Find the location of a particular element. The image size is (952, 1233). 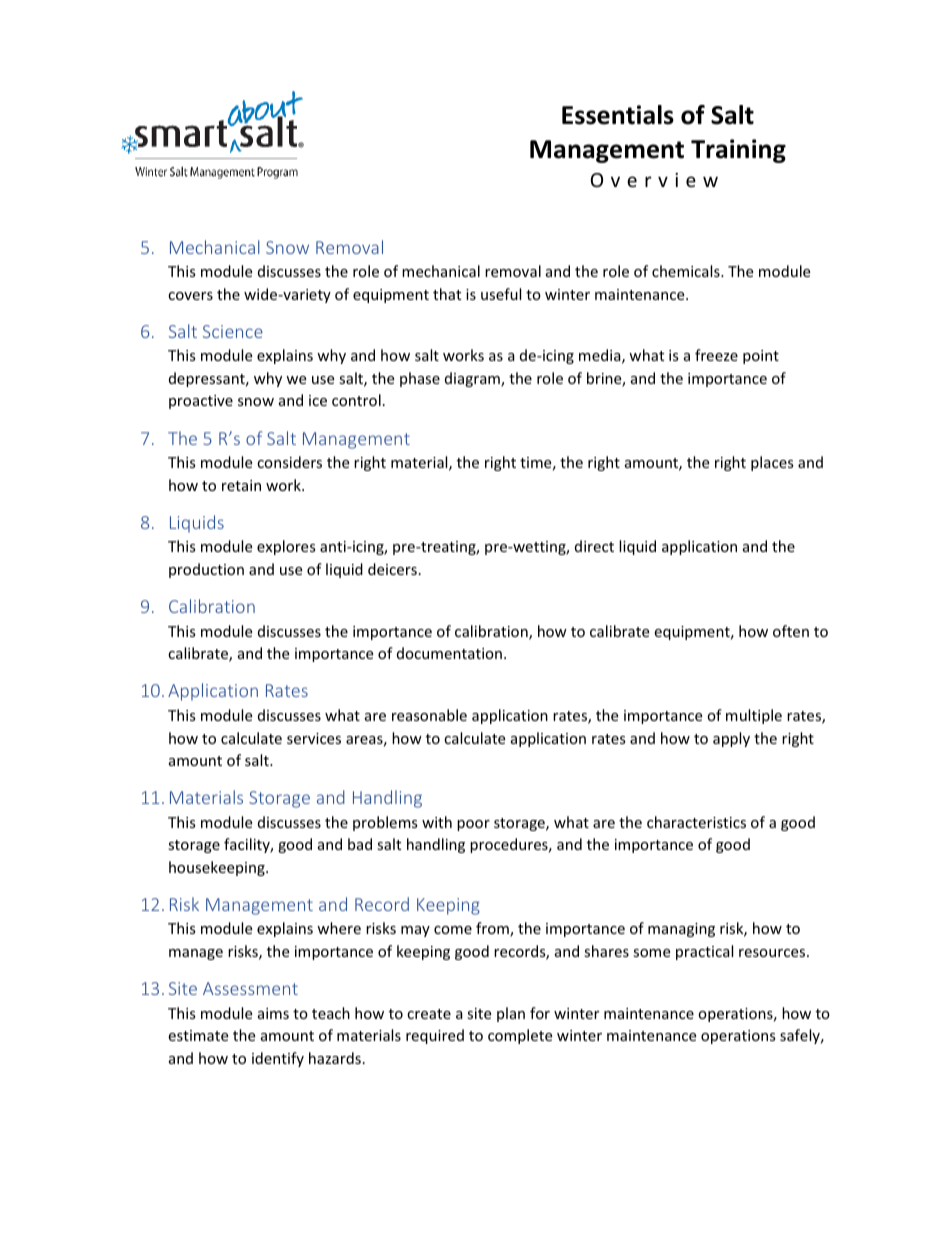

practical is located at coordinates (704, 952).
